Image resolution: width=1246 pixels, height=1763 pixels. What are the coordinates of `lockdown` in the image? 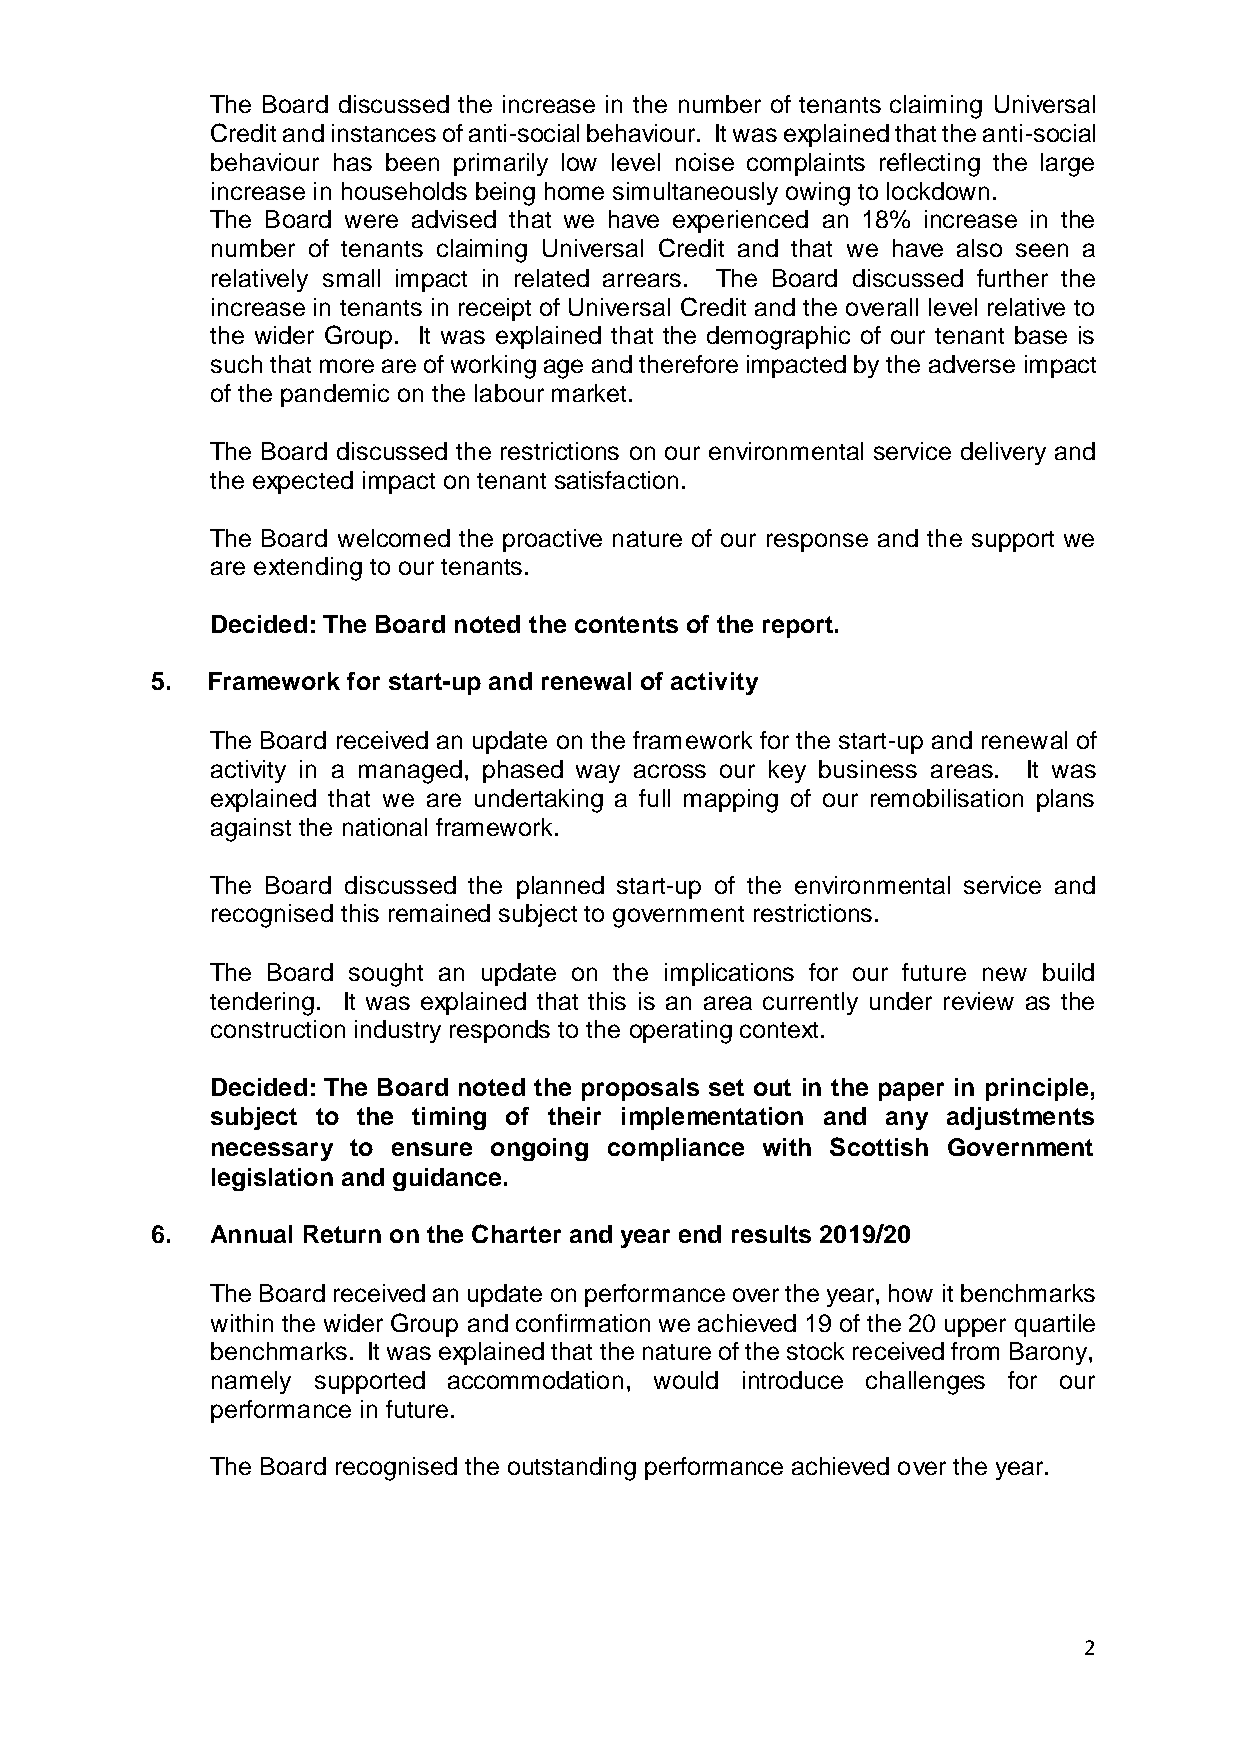 It's located at (938, 191).
